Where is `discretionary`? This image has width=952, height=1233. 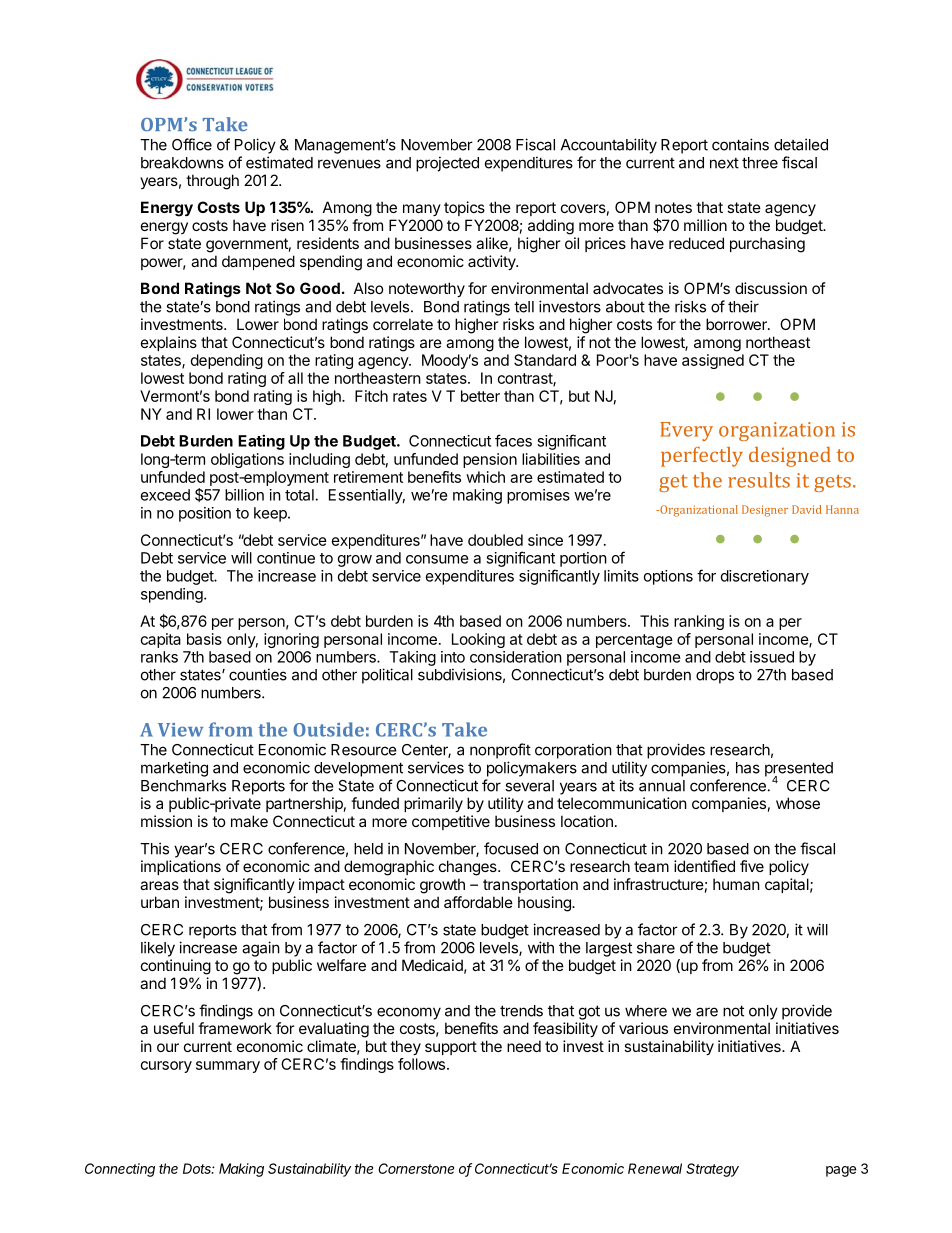
discretionary is located at coordinates (765, 577).
